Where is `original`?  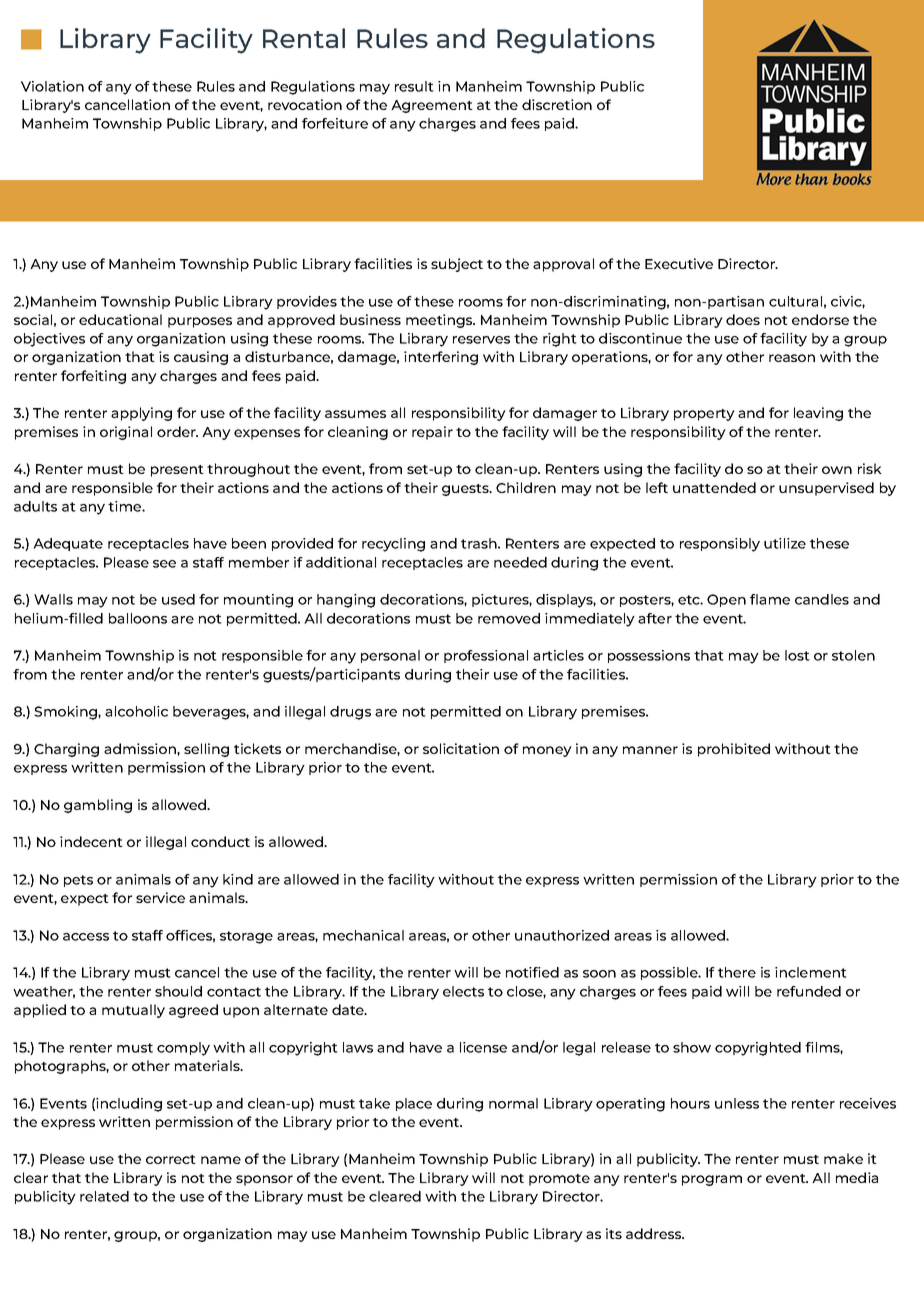
original is located at coordinates (126, 433).
